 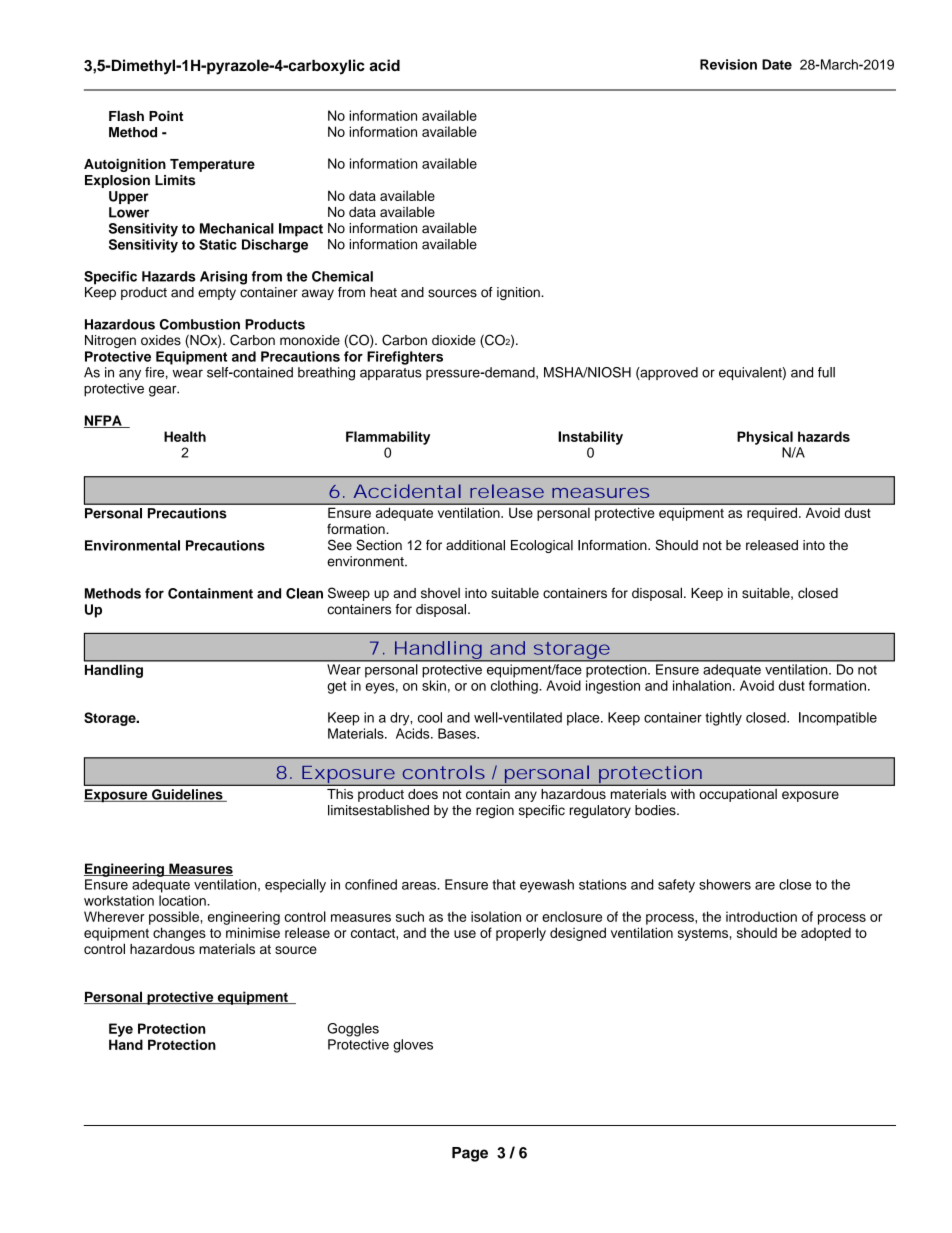 I want to click on inhalation, so click(x=702, y=685).
